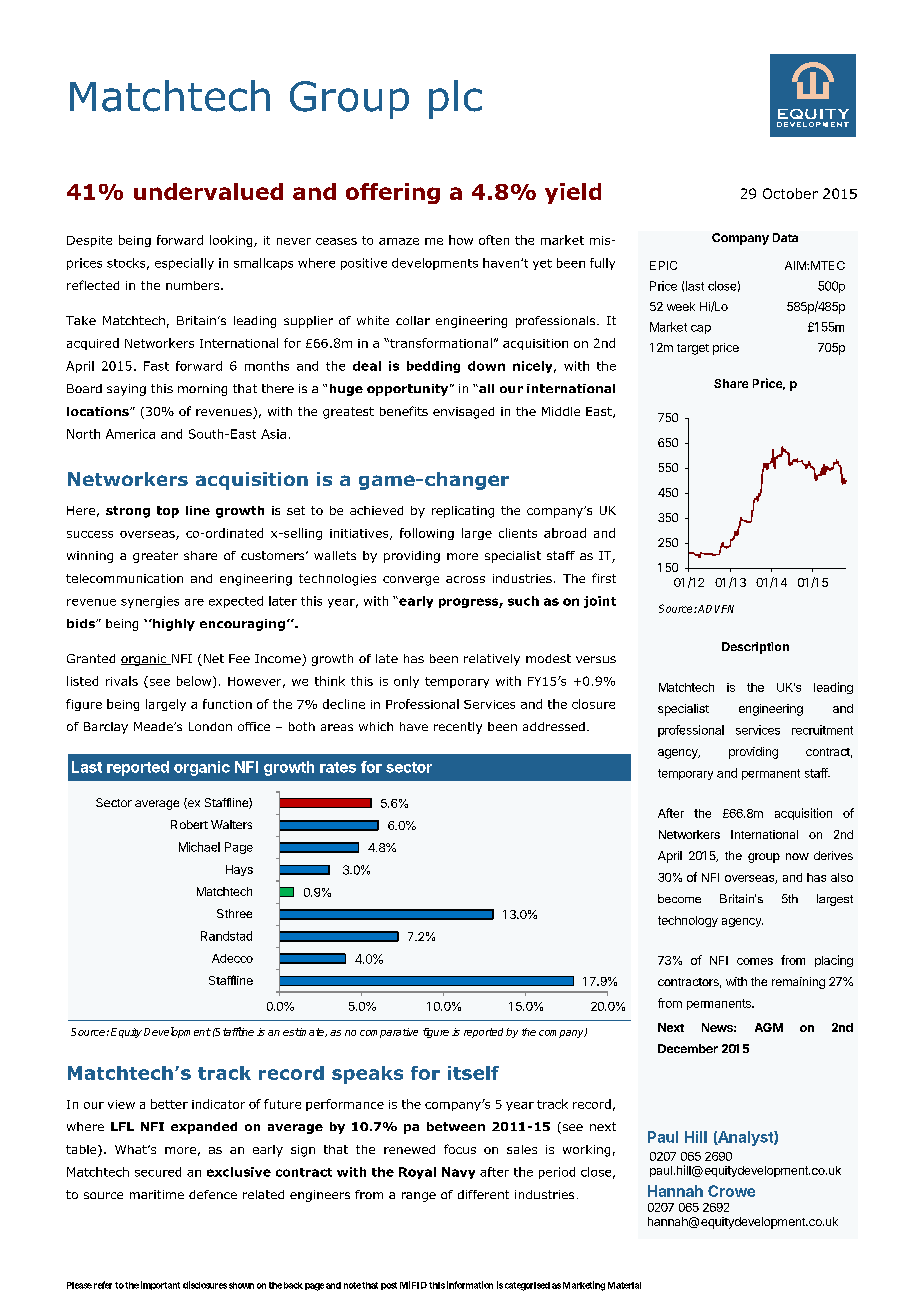 This screenshot has height=1308, width=924. Describe the element at coordinates (693, 349) in the screenshot. I see `target` at that location.
